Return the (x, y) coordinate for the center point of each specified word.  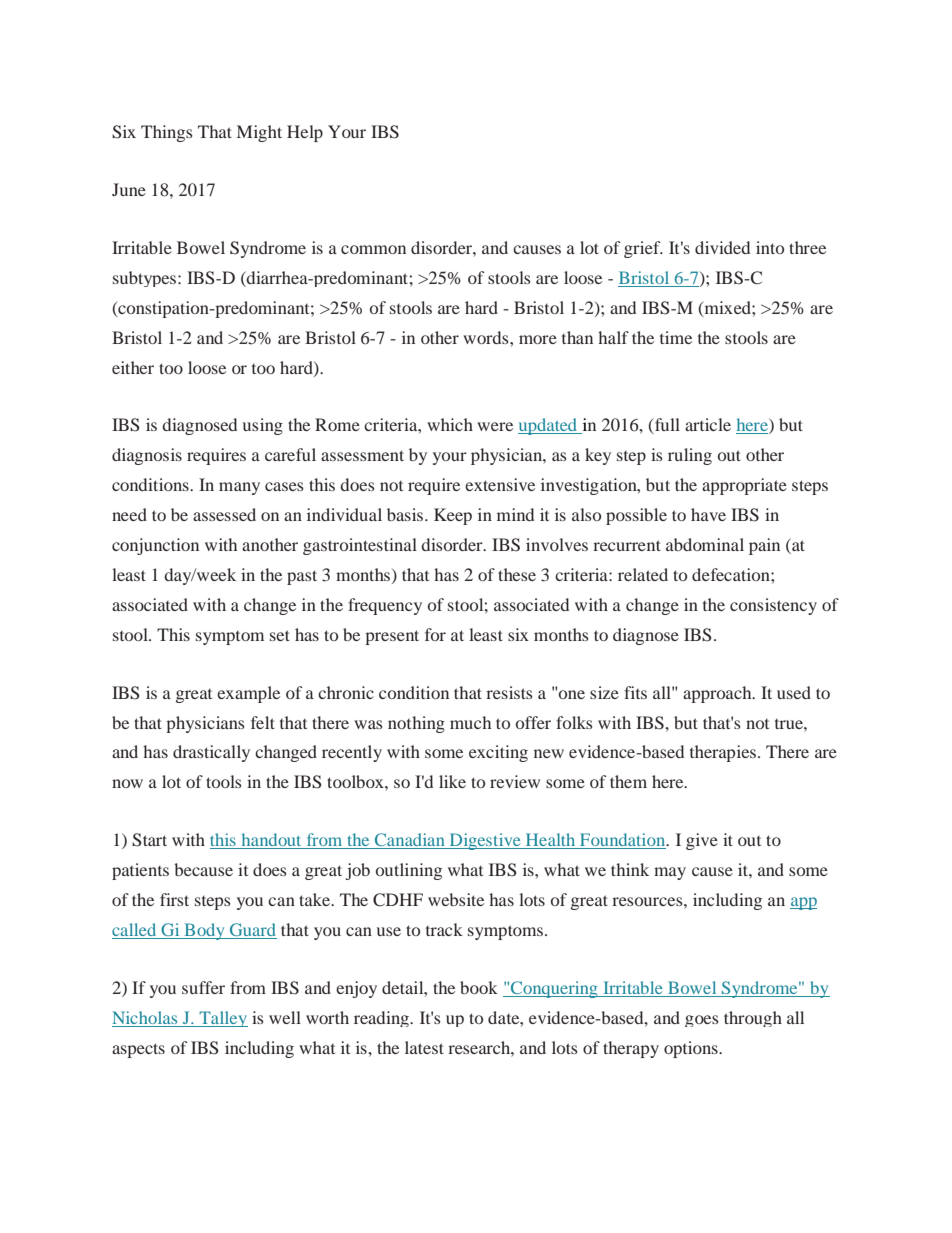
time (676, 337)
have (708, 514)
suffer (203, 987)
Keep (453, 516)
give (702, 841)
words (487, 337)
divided (722, 247)
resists (509, 692)
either (133, 367)
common (373, 249)
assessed (224, 514)
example (248, 694)
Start (149, 840)
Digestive (485, 841)
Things (167, 133)
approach (718, 694)
